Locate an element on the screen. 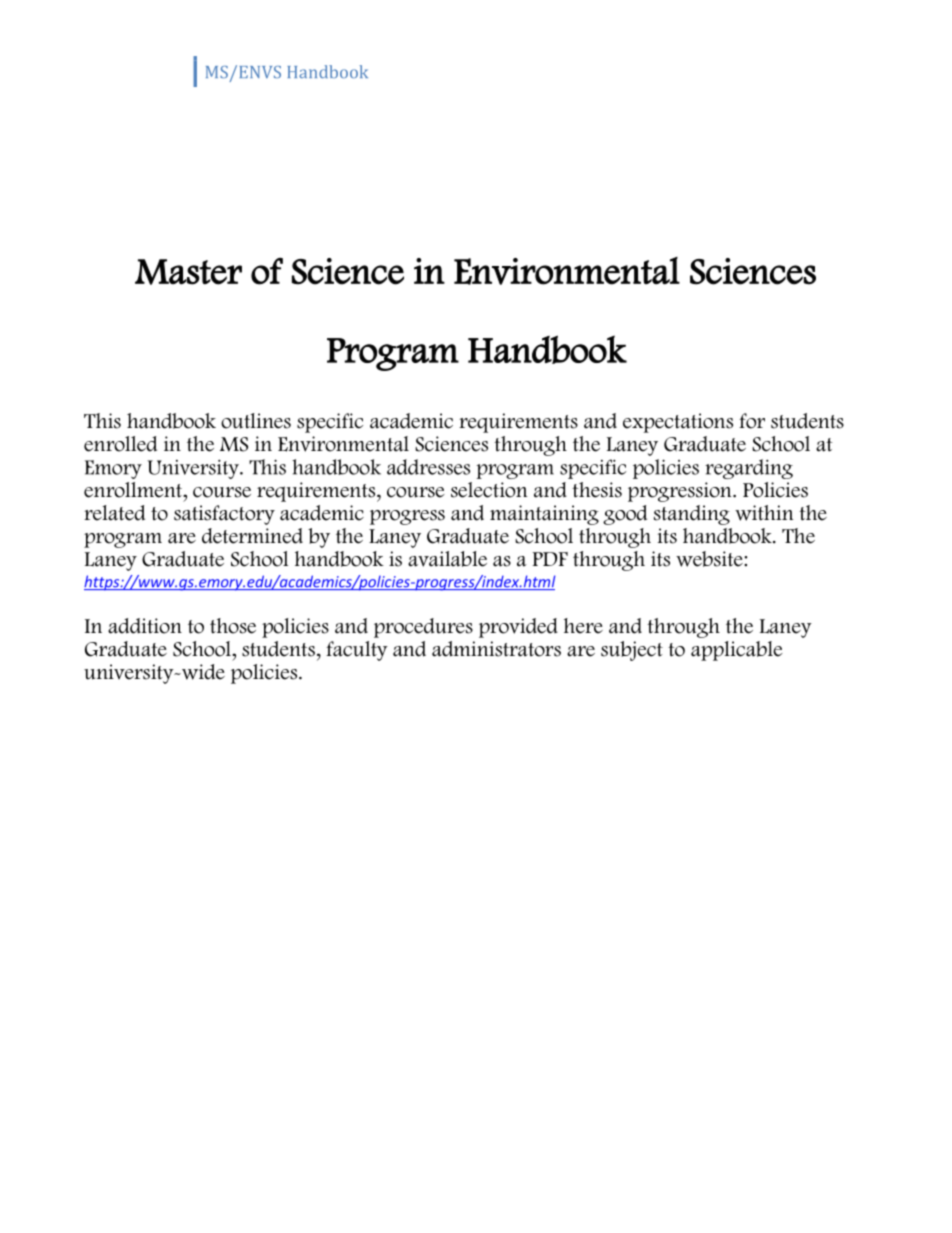  Master is located at coordinates (188, 272).
